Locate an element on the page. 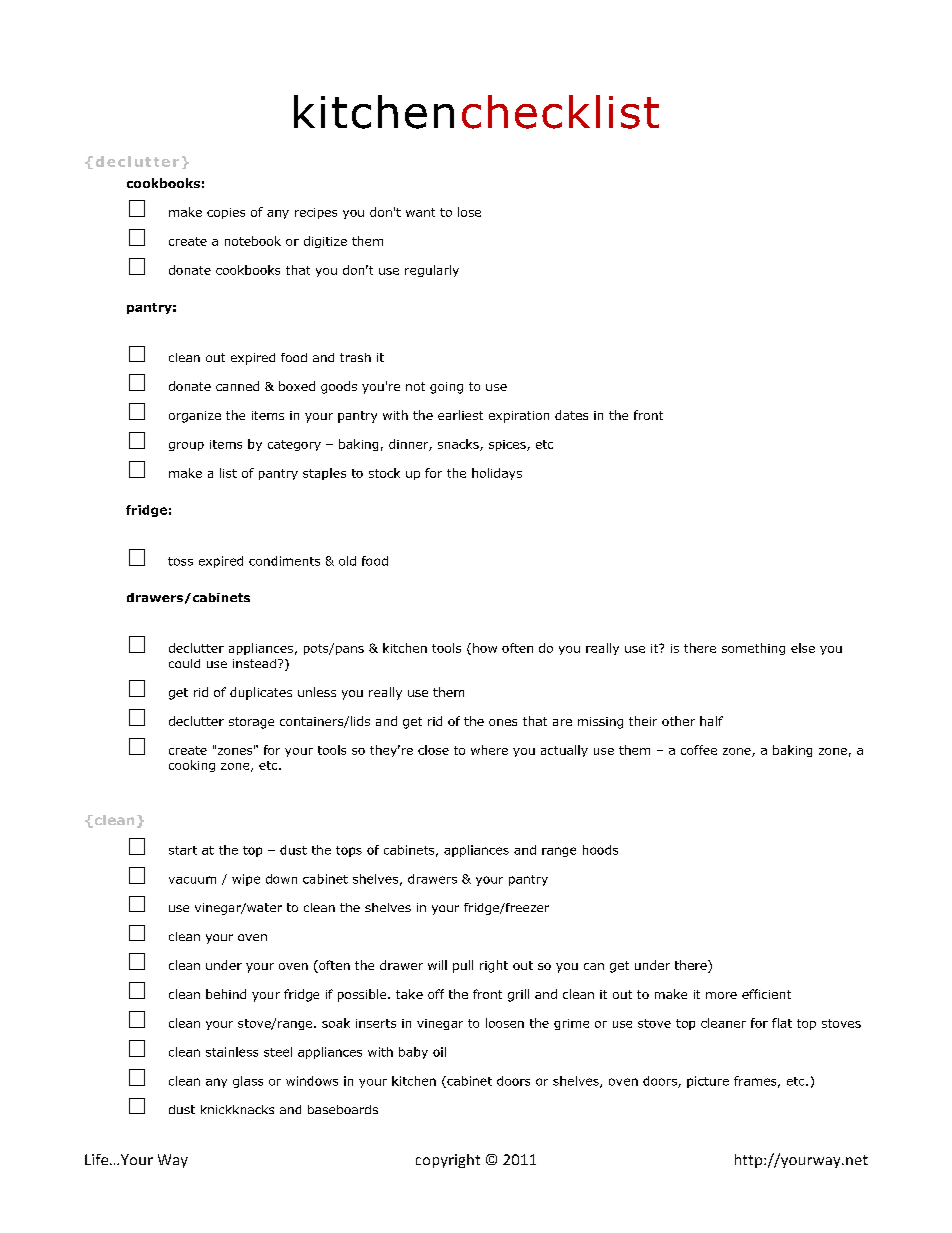 Image resolution: width=952 pixels, height=1233 pixels. regularly is located at coordinates (432, 271).
